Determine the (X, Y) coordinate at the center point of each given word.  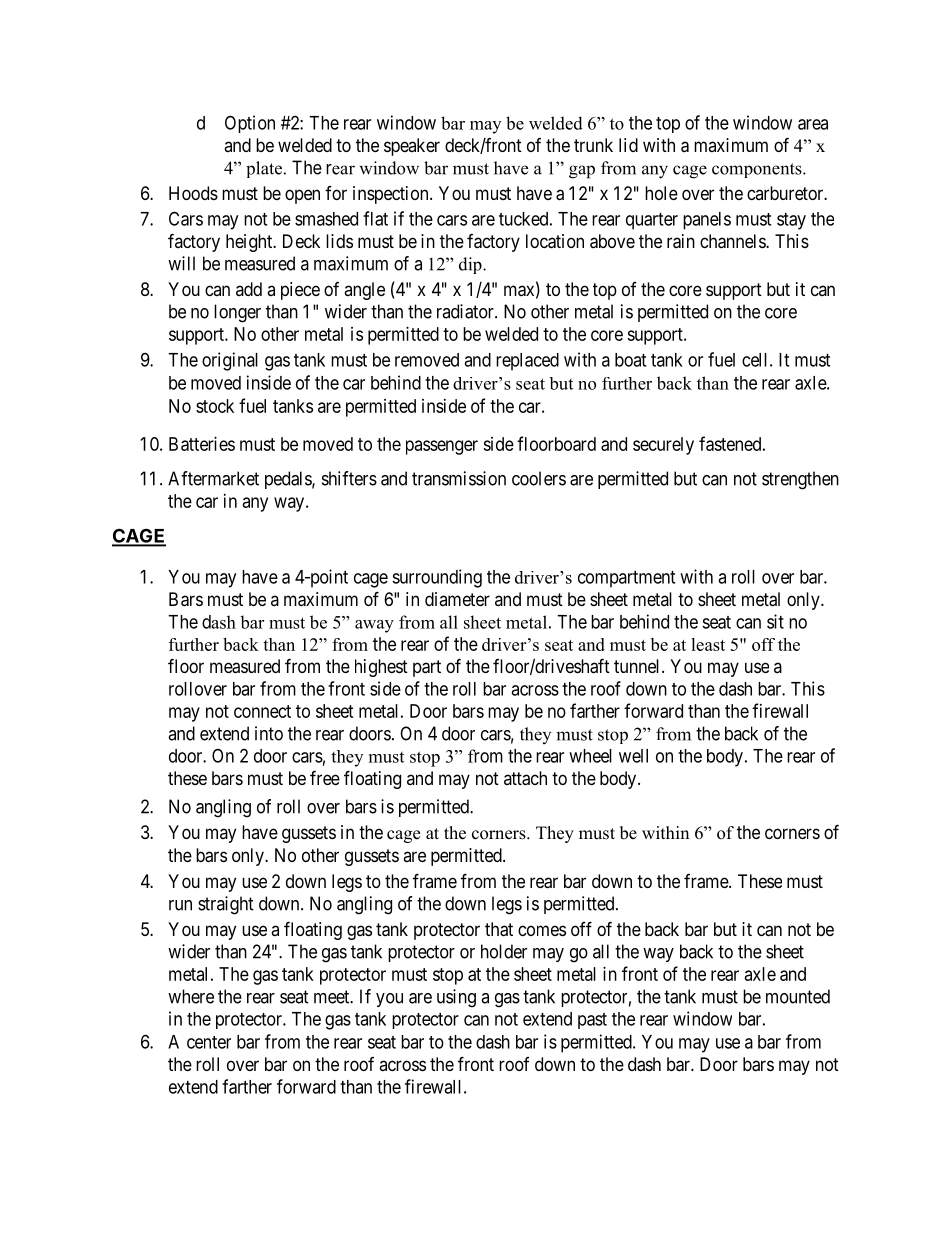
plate (264, 169)
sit (775, 621)
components (758, 170)
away (374, 626)
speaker (412, 147)
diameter (457, 599)
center (209, 1042)
